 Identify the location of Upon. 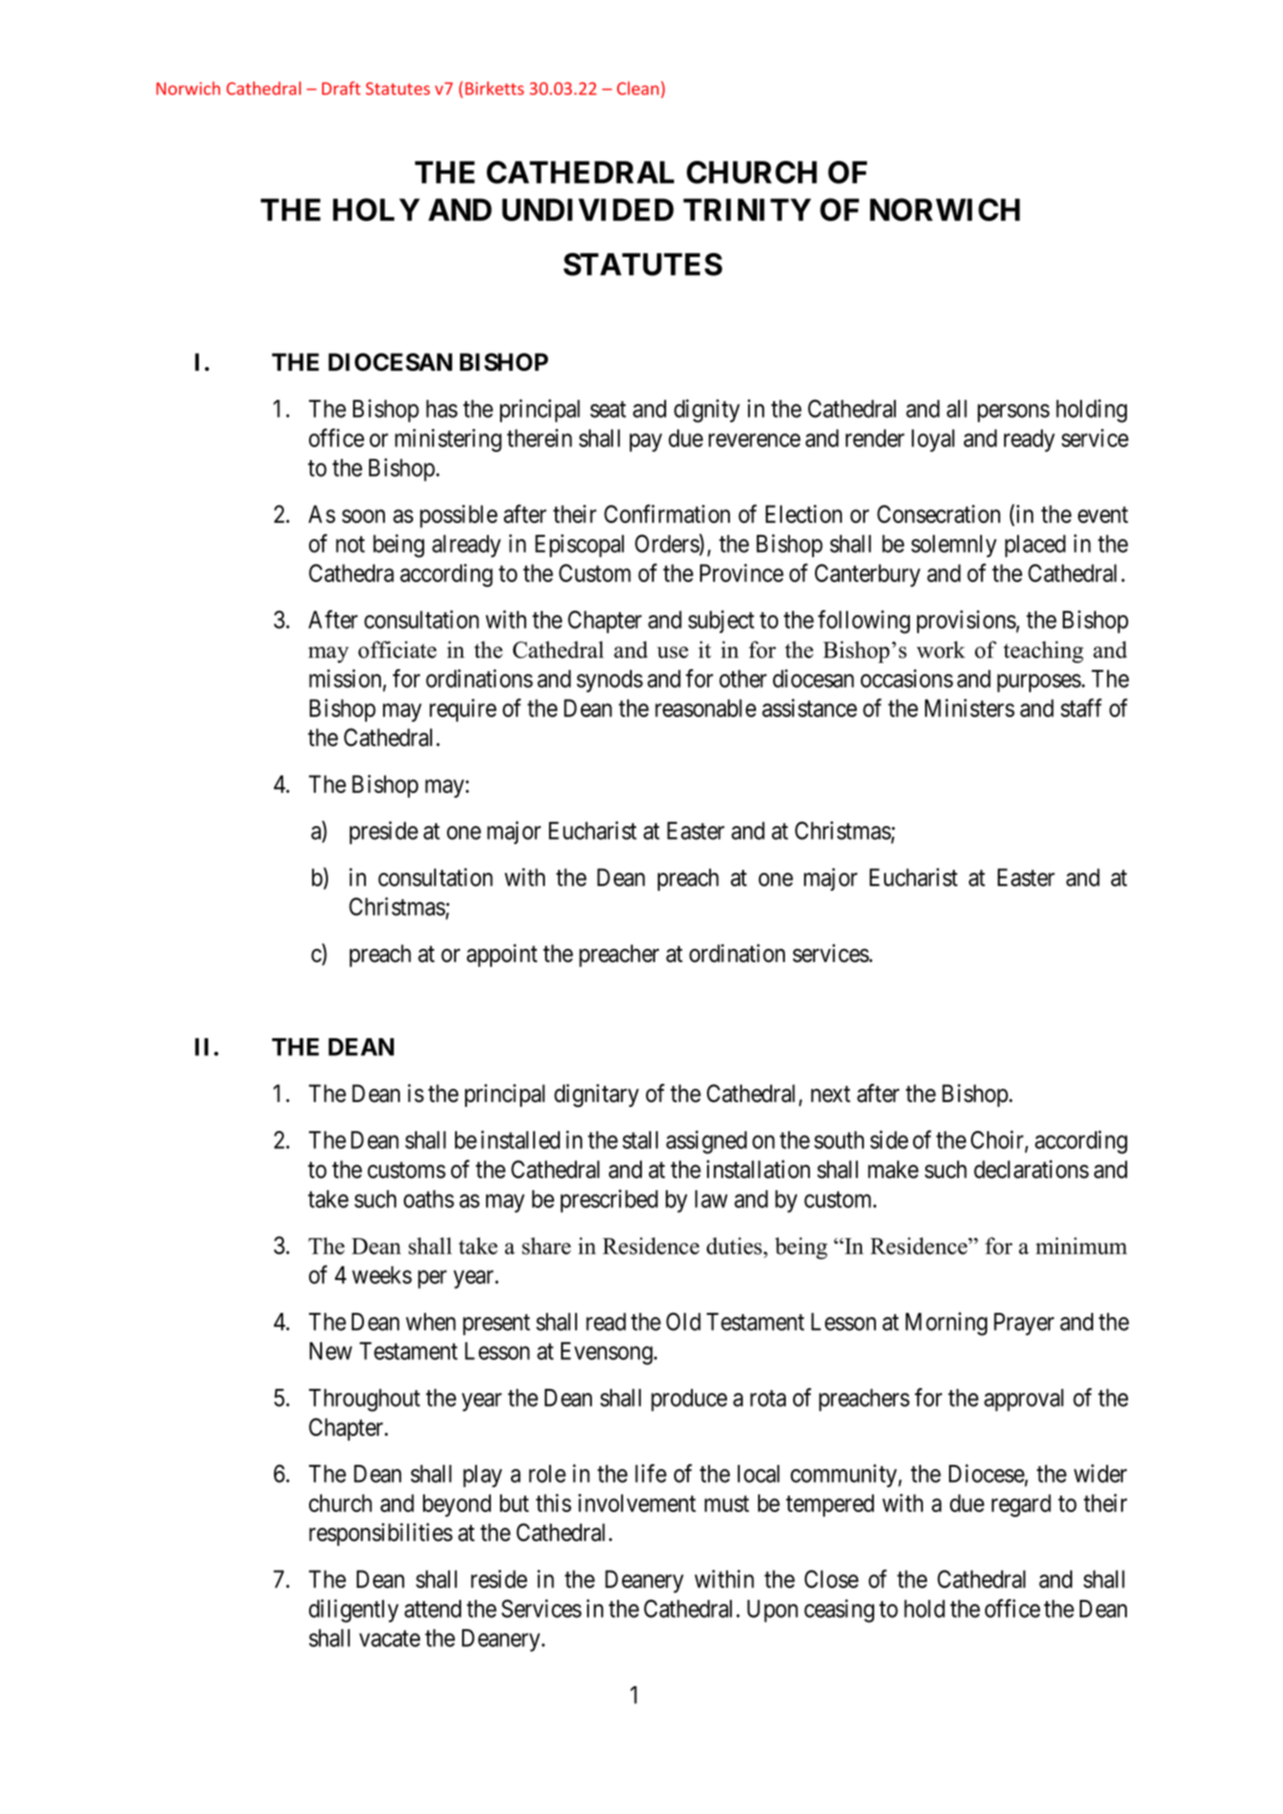
(772, 1611).
